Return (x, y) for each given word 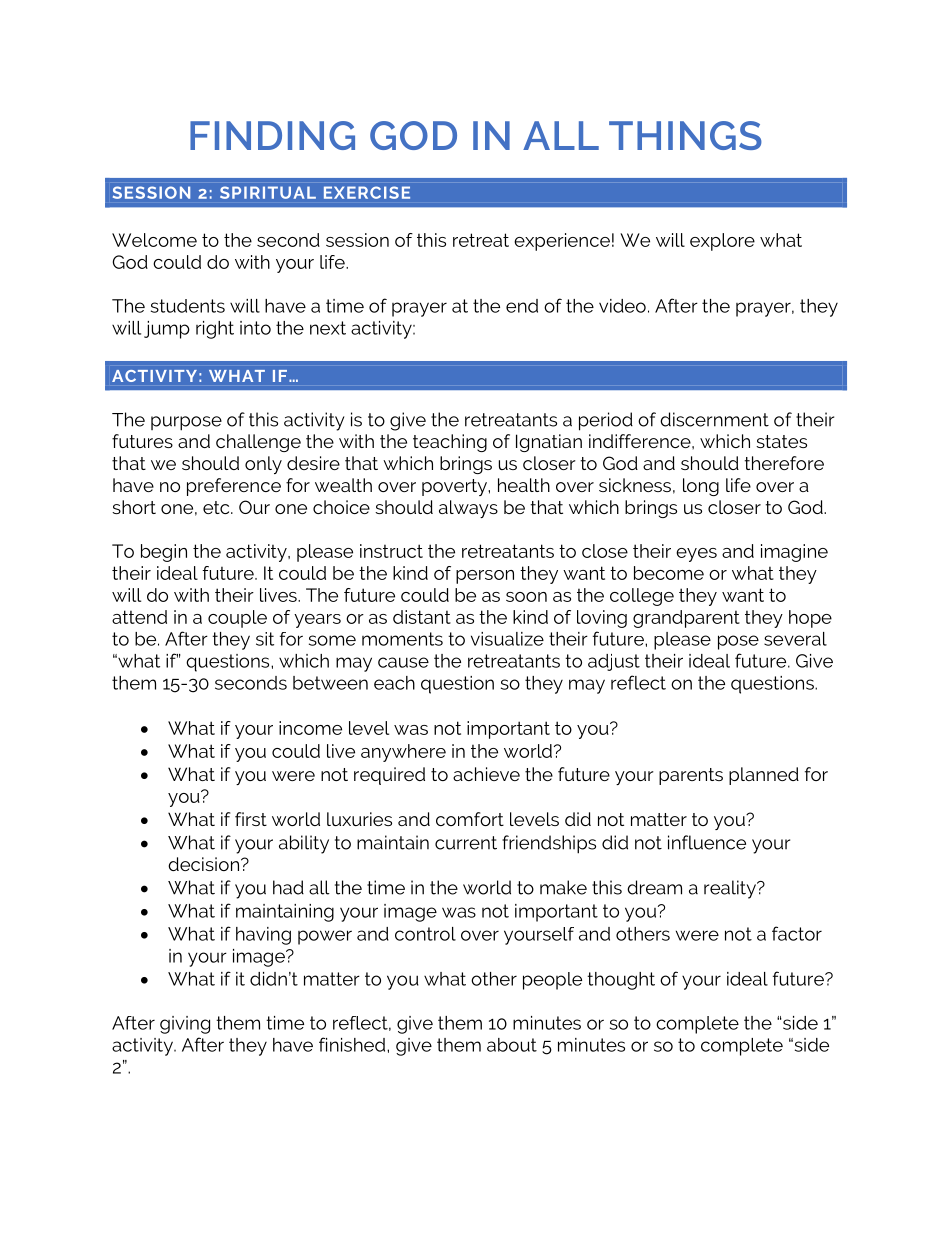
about (512, 1045)
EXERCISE (367, 192)
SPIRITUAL (268, 192)
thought (621, 981)
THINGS (685, 135)
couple (237, 619)
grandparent (686, 619)
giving (185, 1025)
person (485, 577)
